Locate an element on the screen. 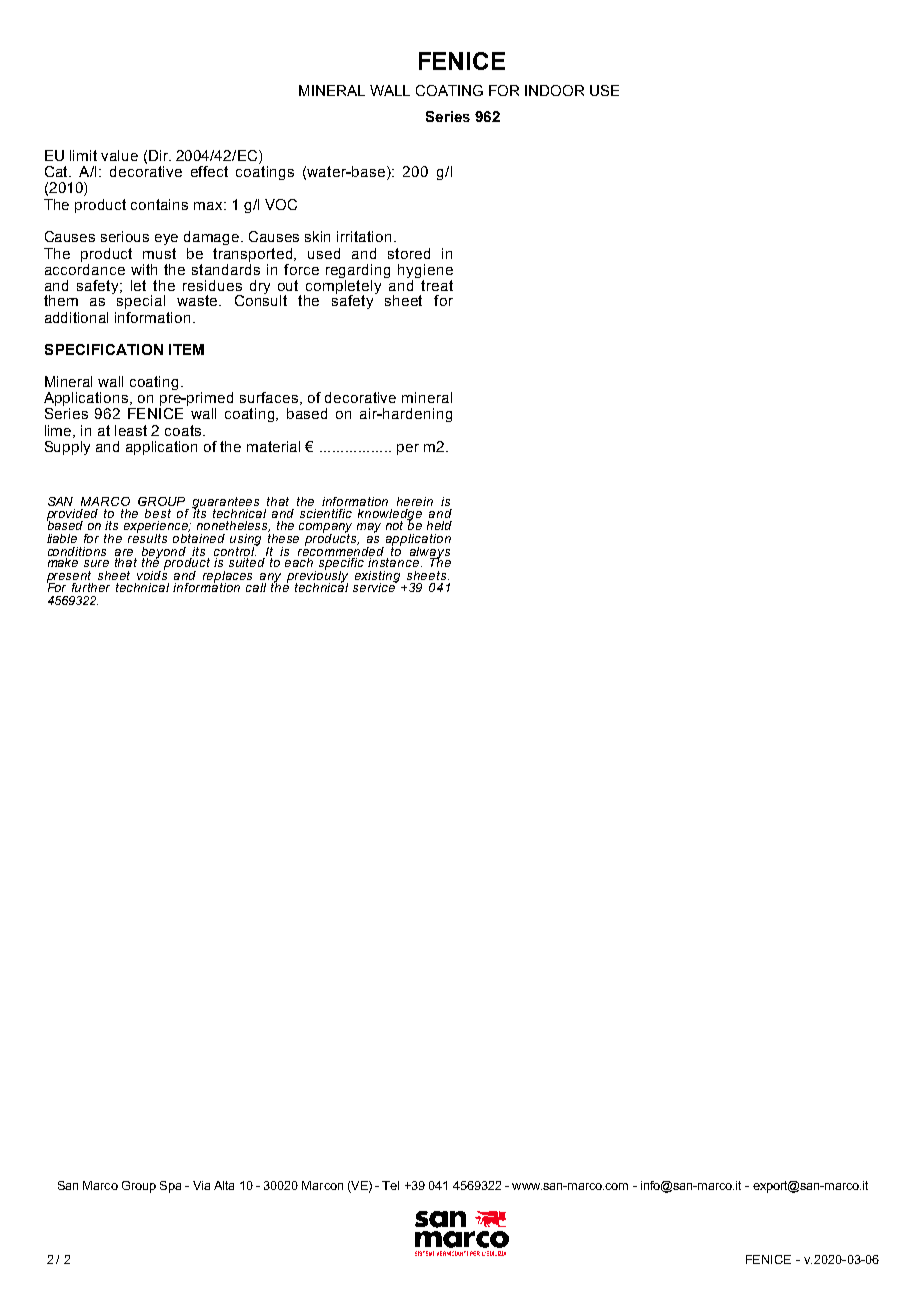 The image size is (924, 1308). Via is located at coordinates (201, 1185).
